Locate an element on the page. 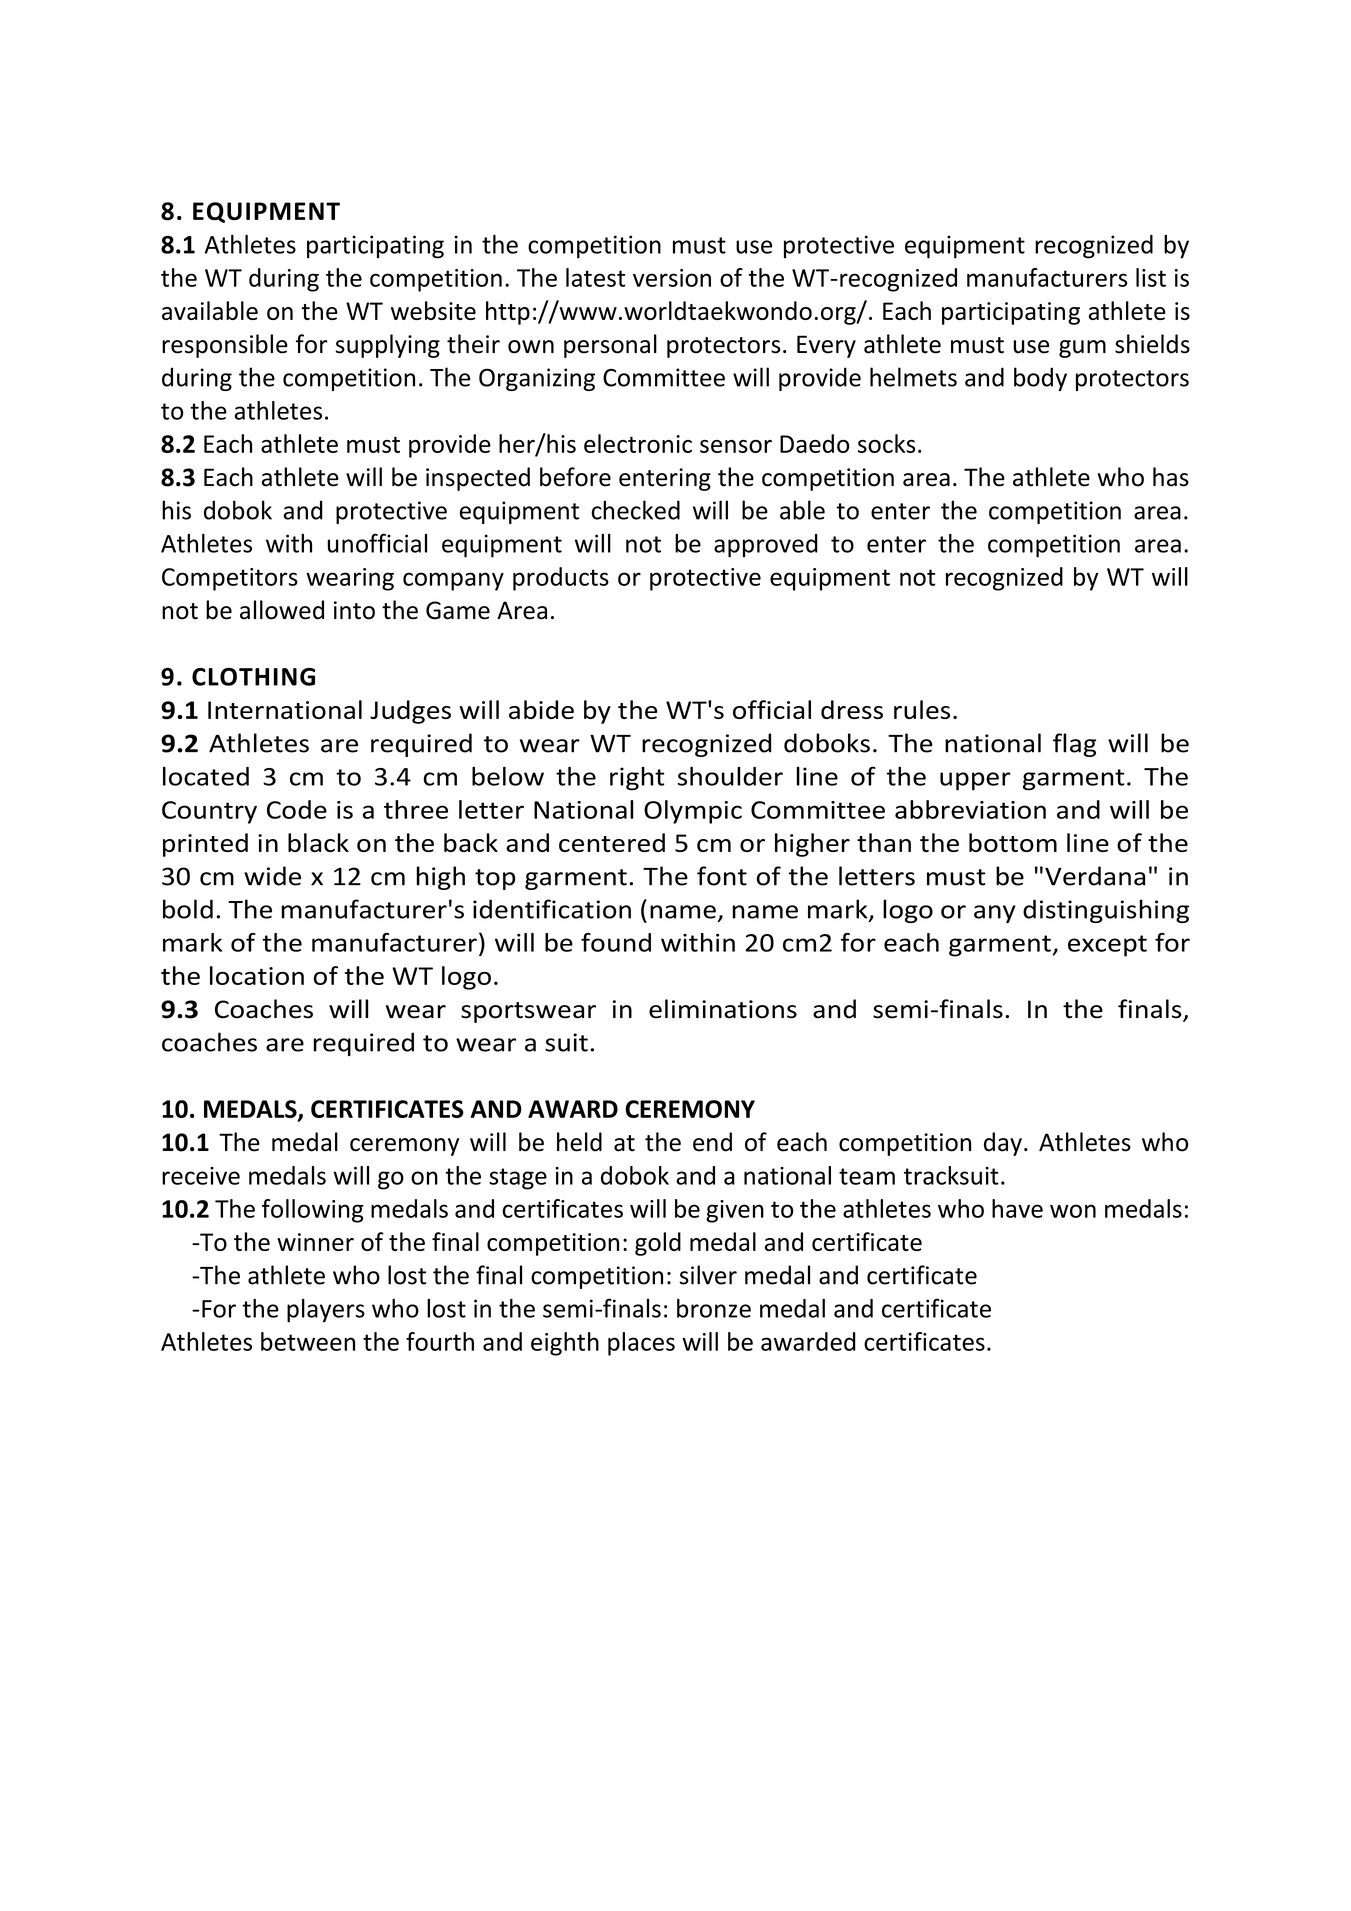 Image resolution: width=1351 pixels, height=1911 pixels. eliminations is located at coordinates (723, 1009).
